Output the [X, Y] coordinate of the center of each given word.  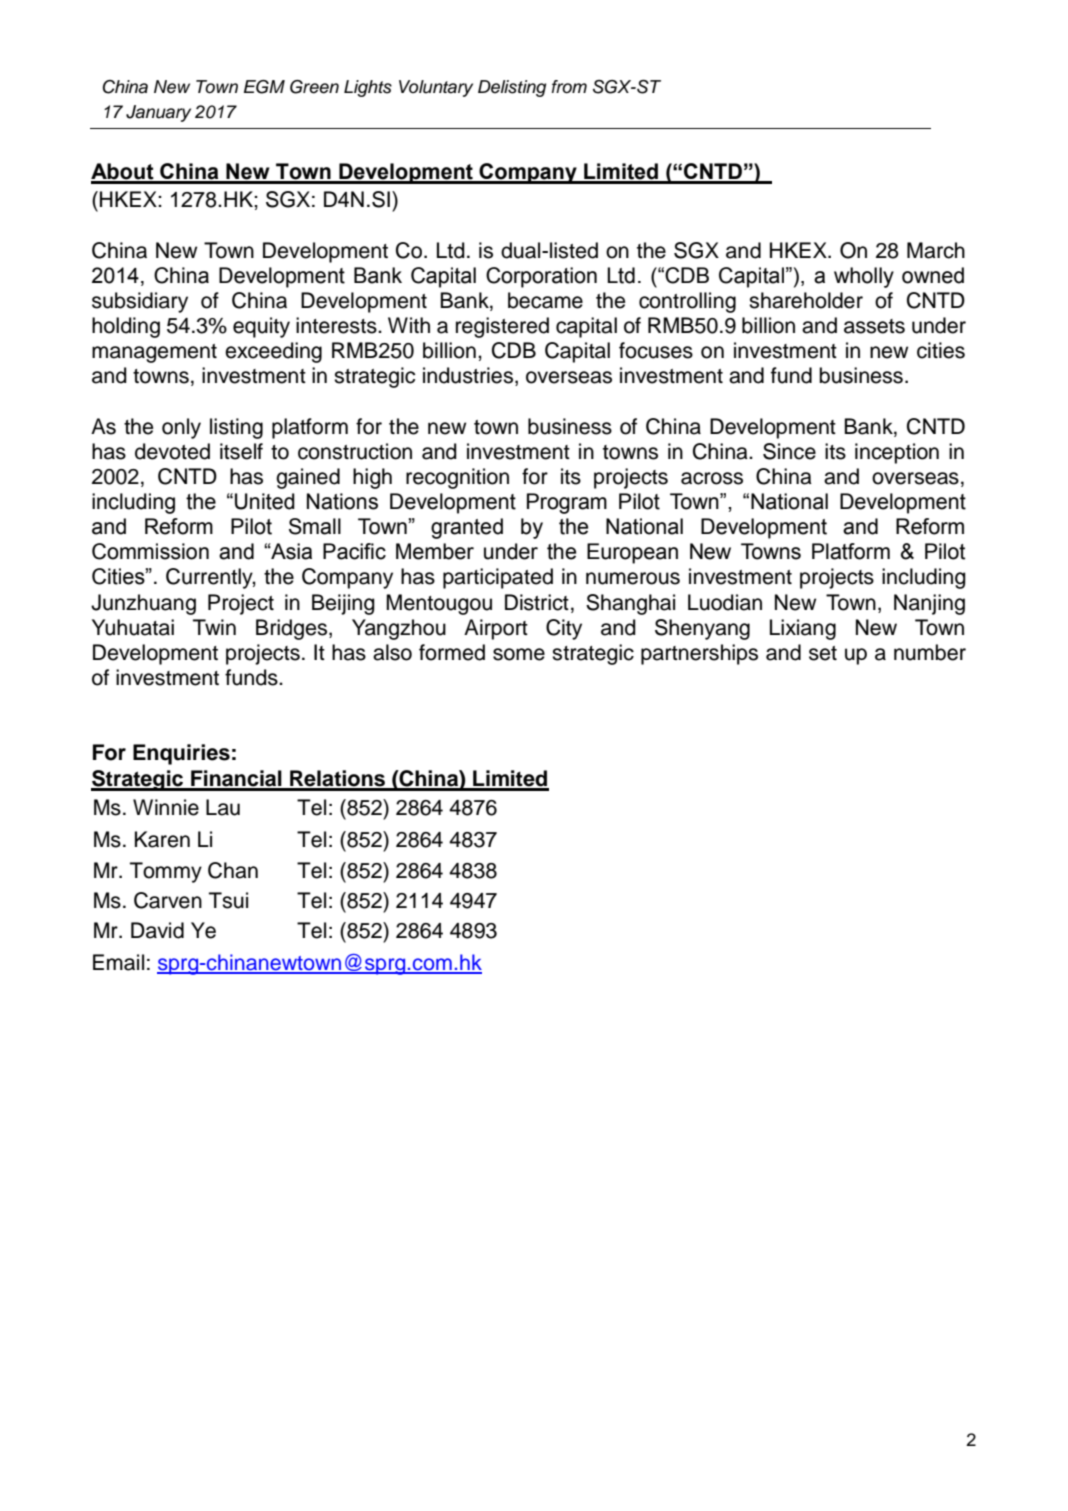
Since [789, 451]
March [936, 250]
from [569, 87]
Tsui [228, 900]
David [157, 930]
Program [567, 503]
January [158, 113]
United [265, 501]
